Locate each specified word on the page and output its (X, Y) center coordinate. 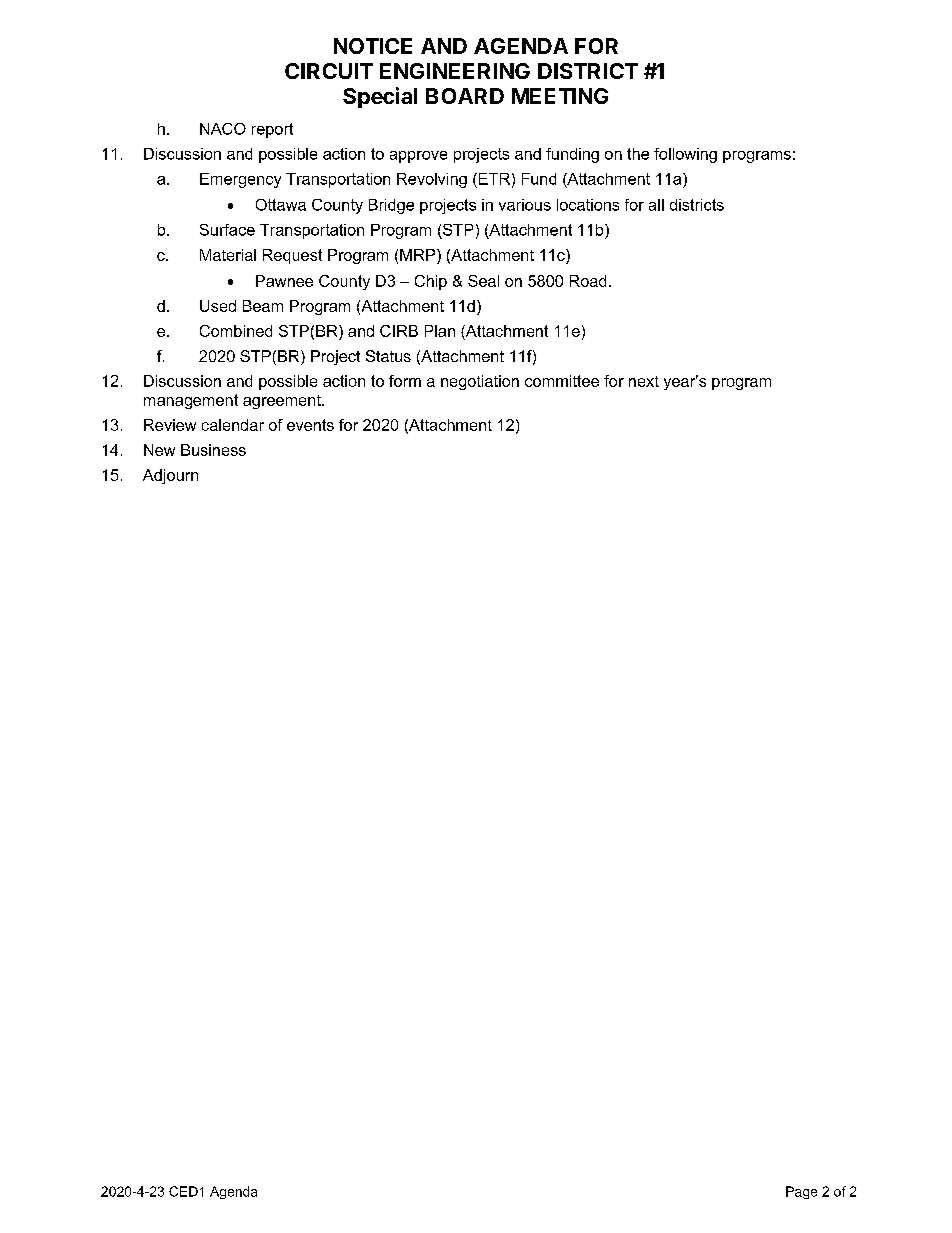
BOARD (465, 96)
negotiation (480, 382)
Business (213, 450)
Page (801, 1192)
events (310, 425)
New (159, 450)
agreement (283, 402)
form (405, 381)
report (272, 130)
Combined (236, 331)
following (685, 155)
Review (170, 425)
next (644, 381)
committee (562, 381)
